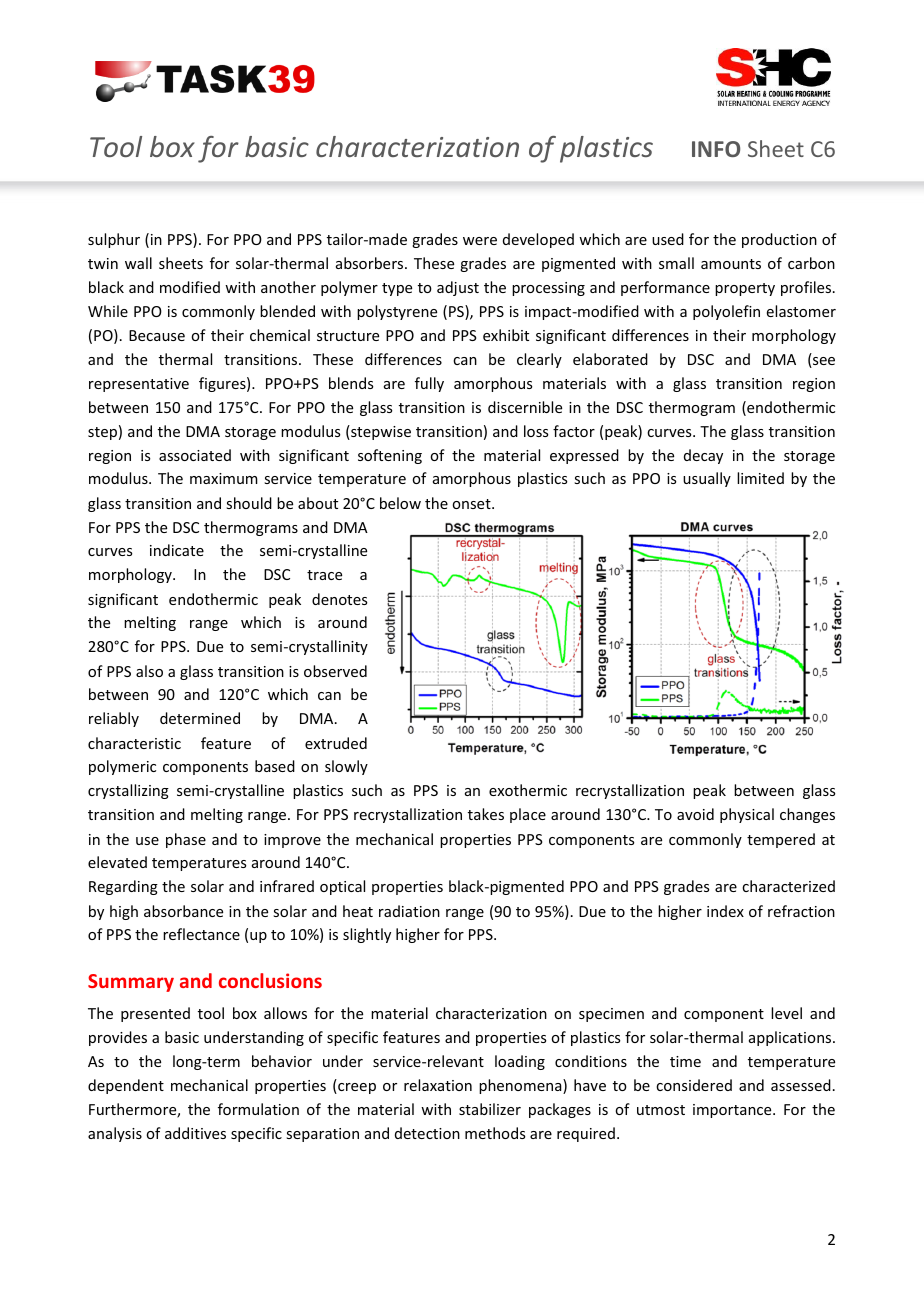 The width and height of the page is (924, 1308). I want to click on additives, so click(195, 1133).
